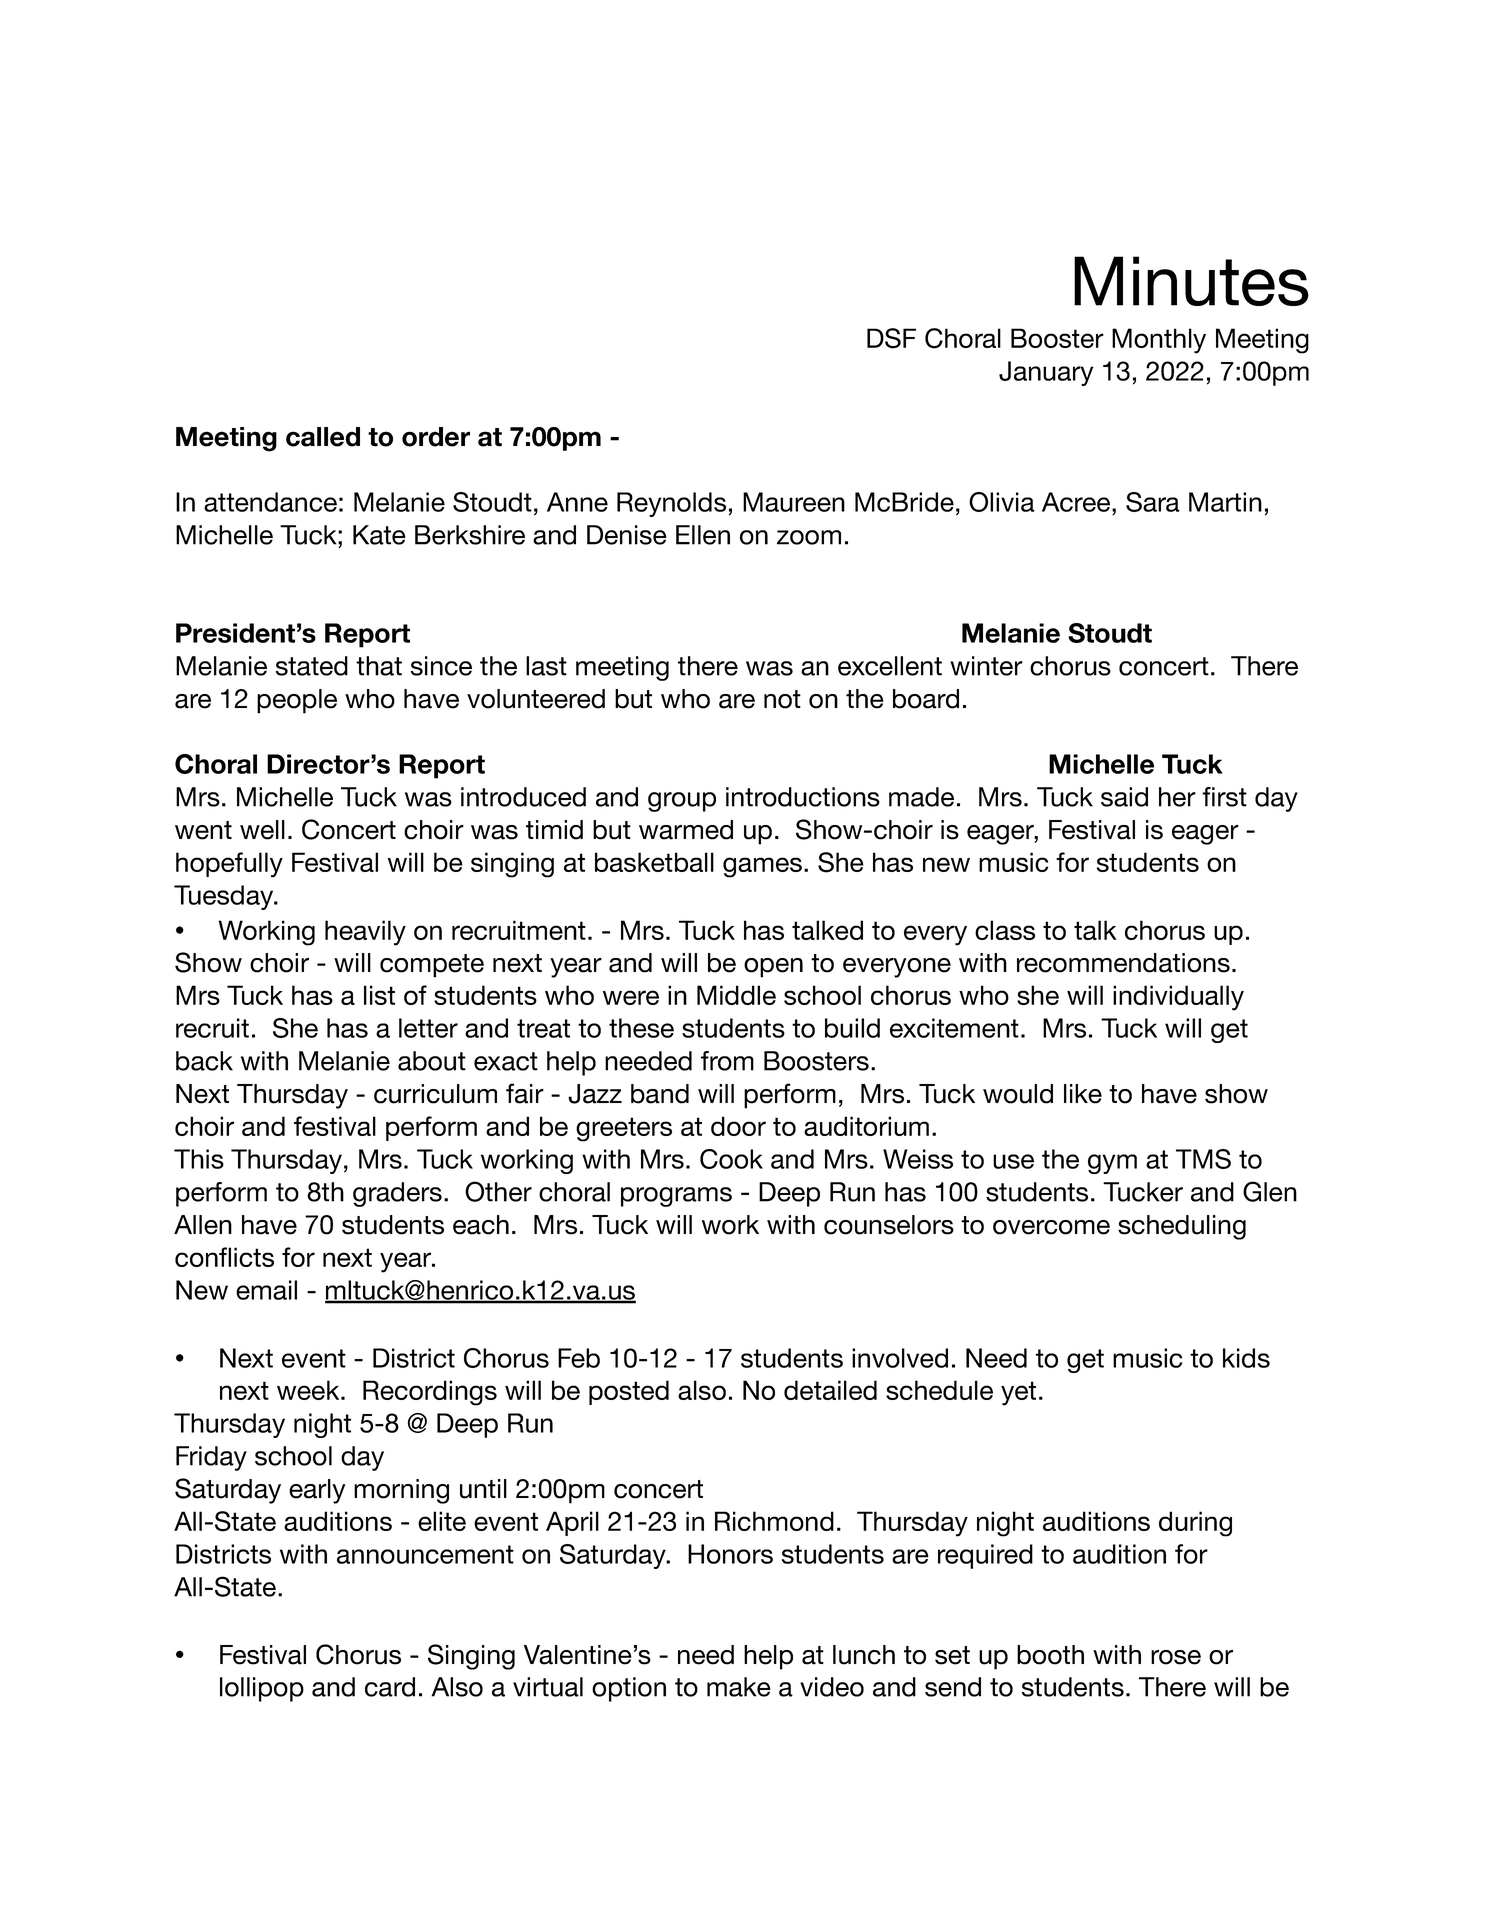 This screenshot has width=1485, height=1922. What do you see at coordinates (891, 338) in the screenshot?
I see `DSF` at bounding box center [891, 338].
